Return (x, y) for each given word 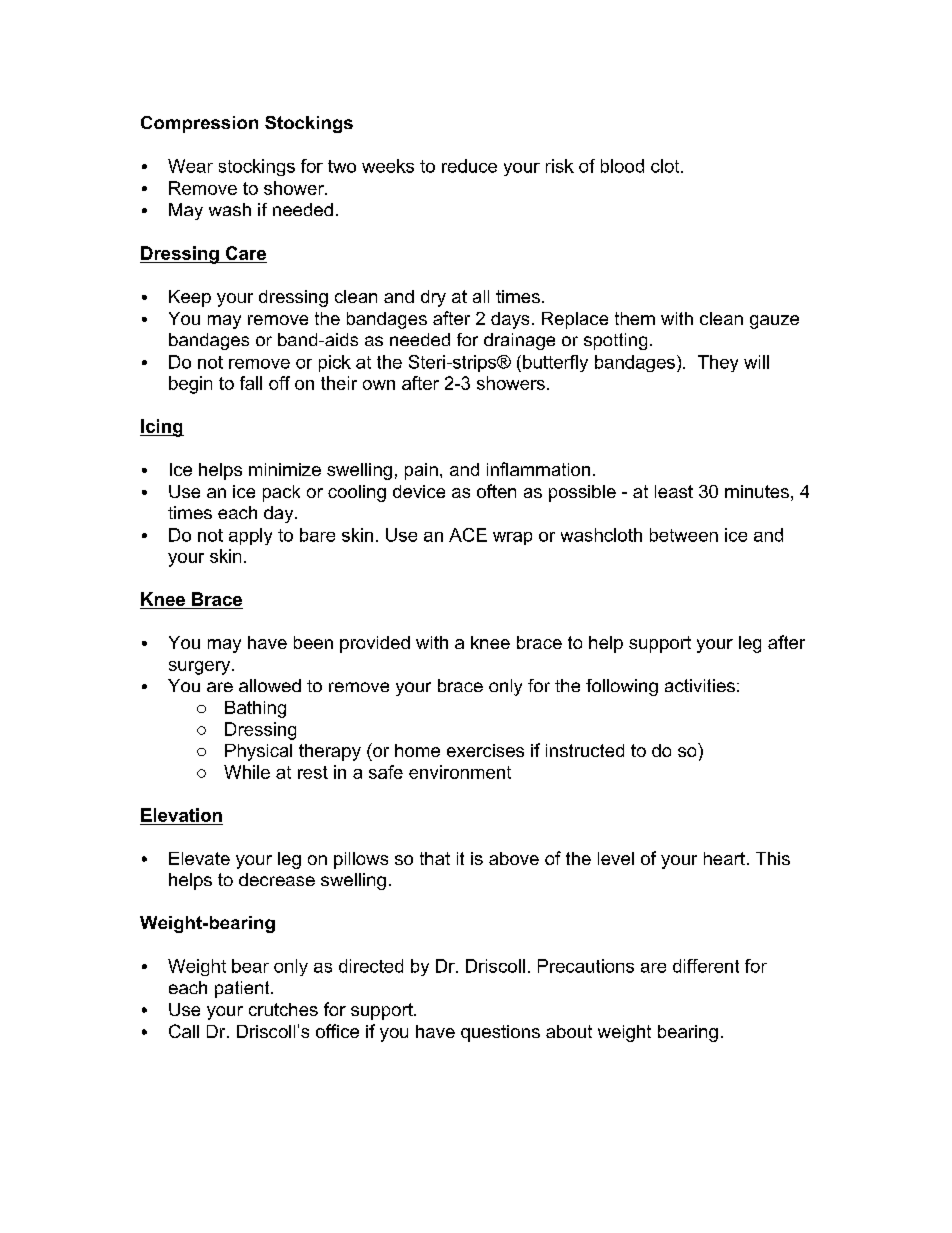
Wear (190, 166)
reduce (469, 166)
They (718, 363)
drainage (519, 341)
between (684, 535)
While (247, 772)
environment (460, 772)
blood (622, 166)
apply (250, 536)
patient (243, 989)
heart (724, 858)
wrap (512, 538)
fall (251, 383)
